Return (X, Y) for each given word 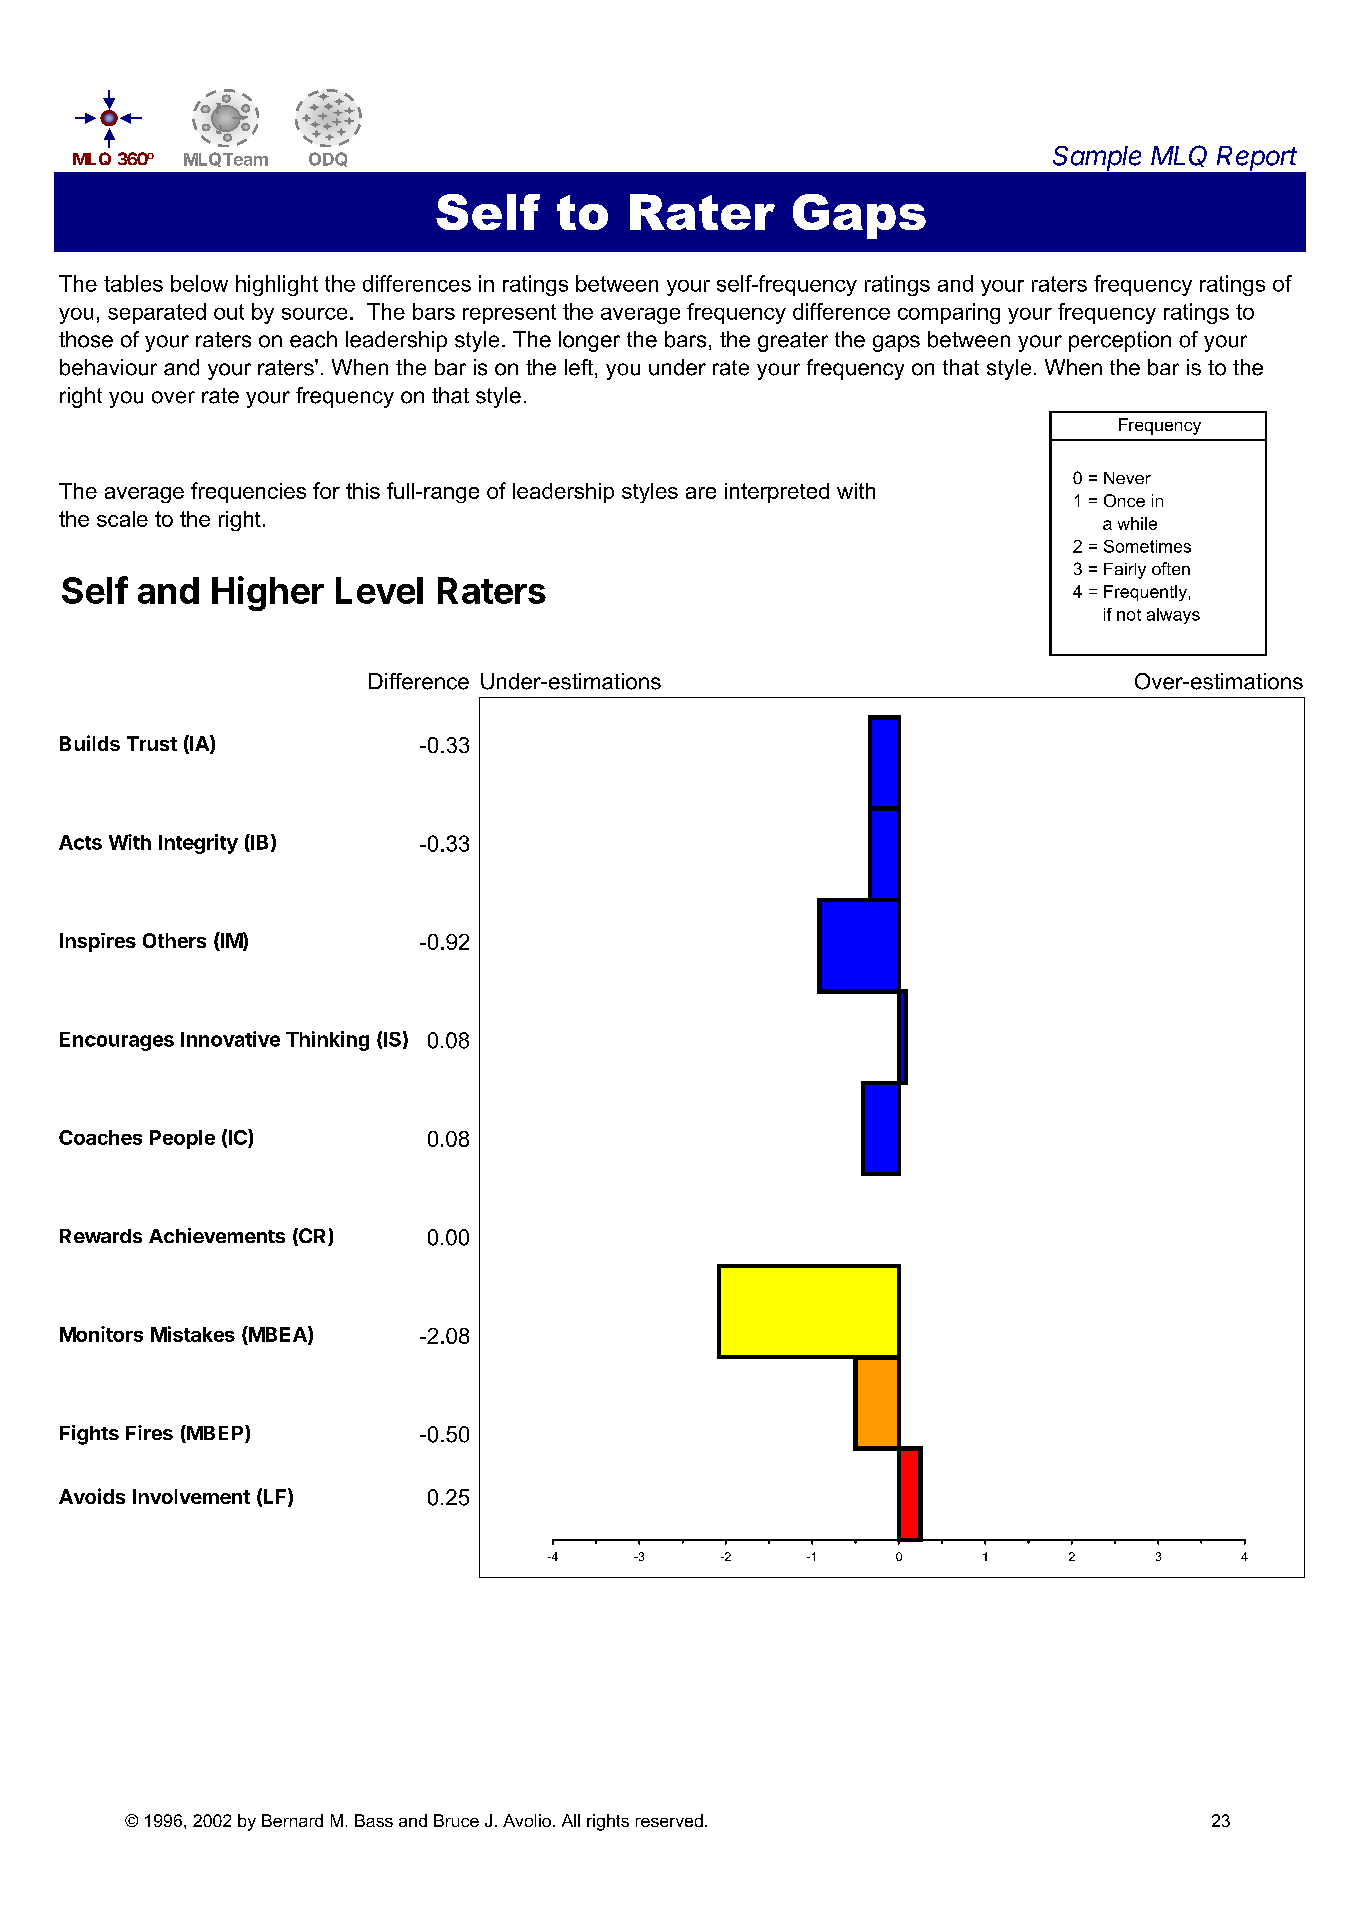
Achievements (217, 1235)
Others (174, 940)
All (571, 1820)
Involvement (191, 1496)
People (182, 1139)
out (229, 312)
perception (1120, 341)
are (701, 493)
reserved (669, 1820)
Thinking (327, 1041)
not (1129, 615)
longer (589, 341)
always (1173, 616)
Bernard (292, 1820)
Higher (268, 593)
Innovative (230, 1039)
